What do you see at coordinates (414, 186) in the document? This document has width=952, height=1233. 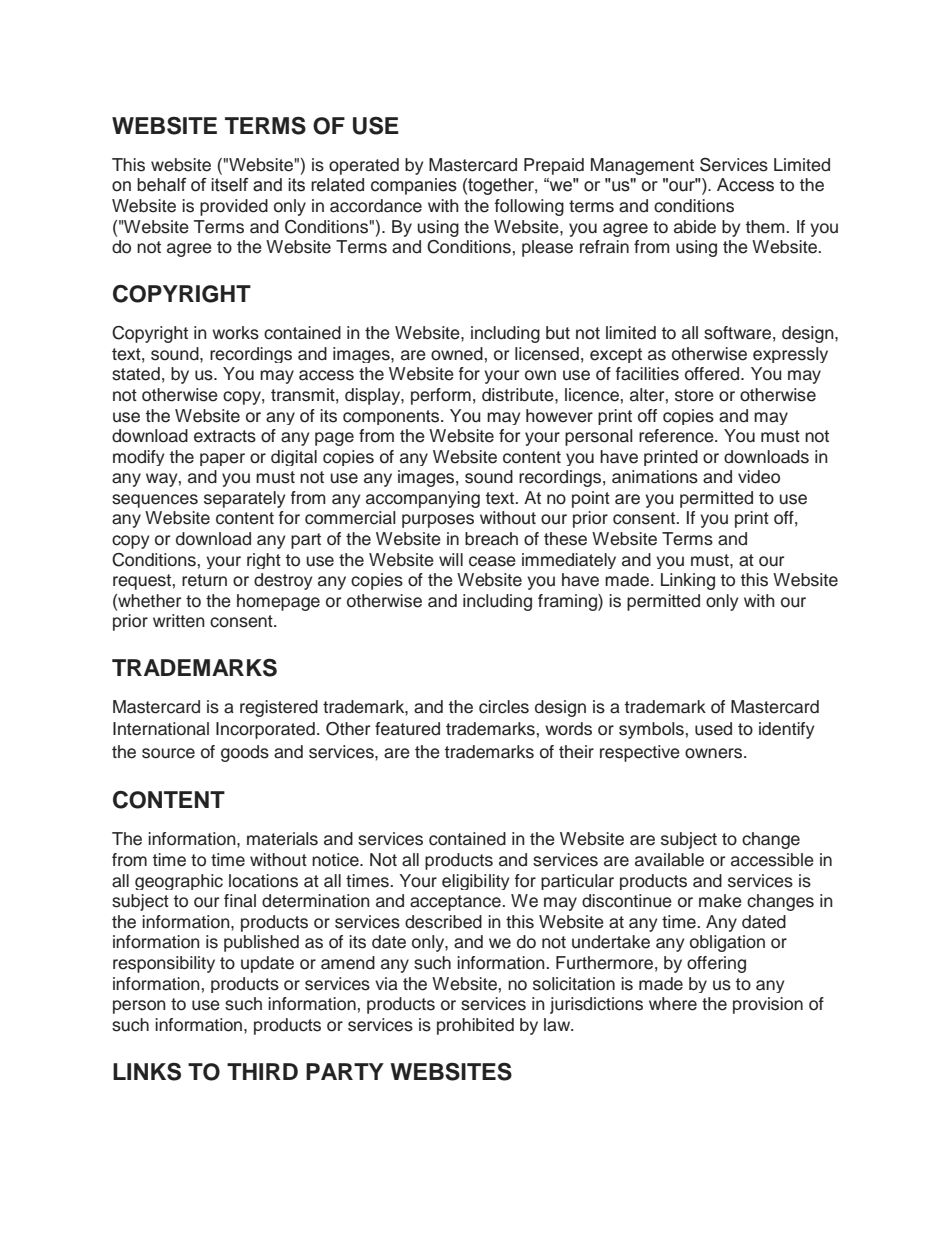 I see `companies` at bounding box center [414, 186].
